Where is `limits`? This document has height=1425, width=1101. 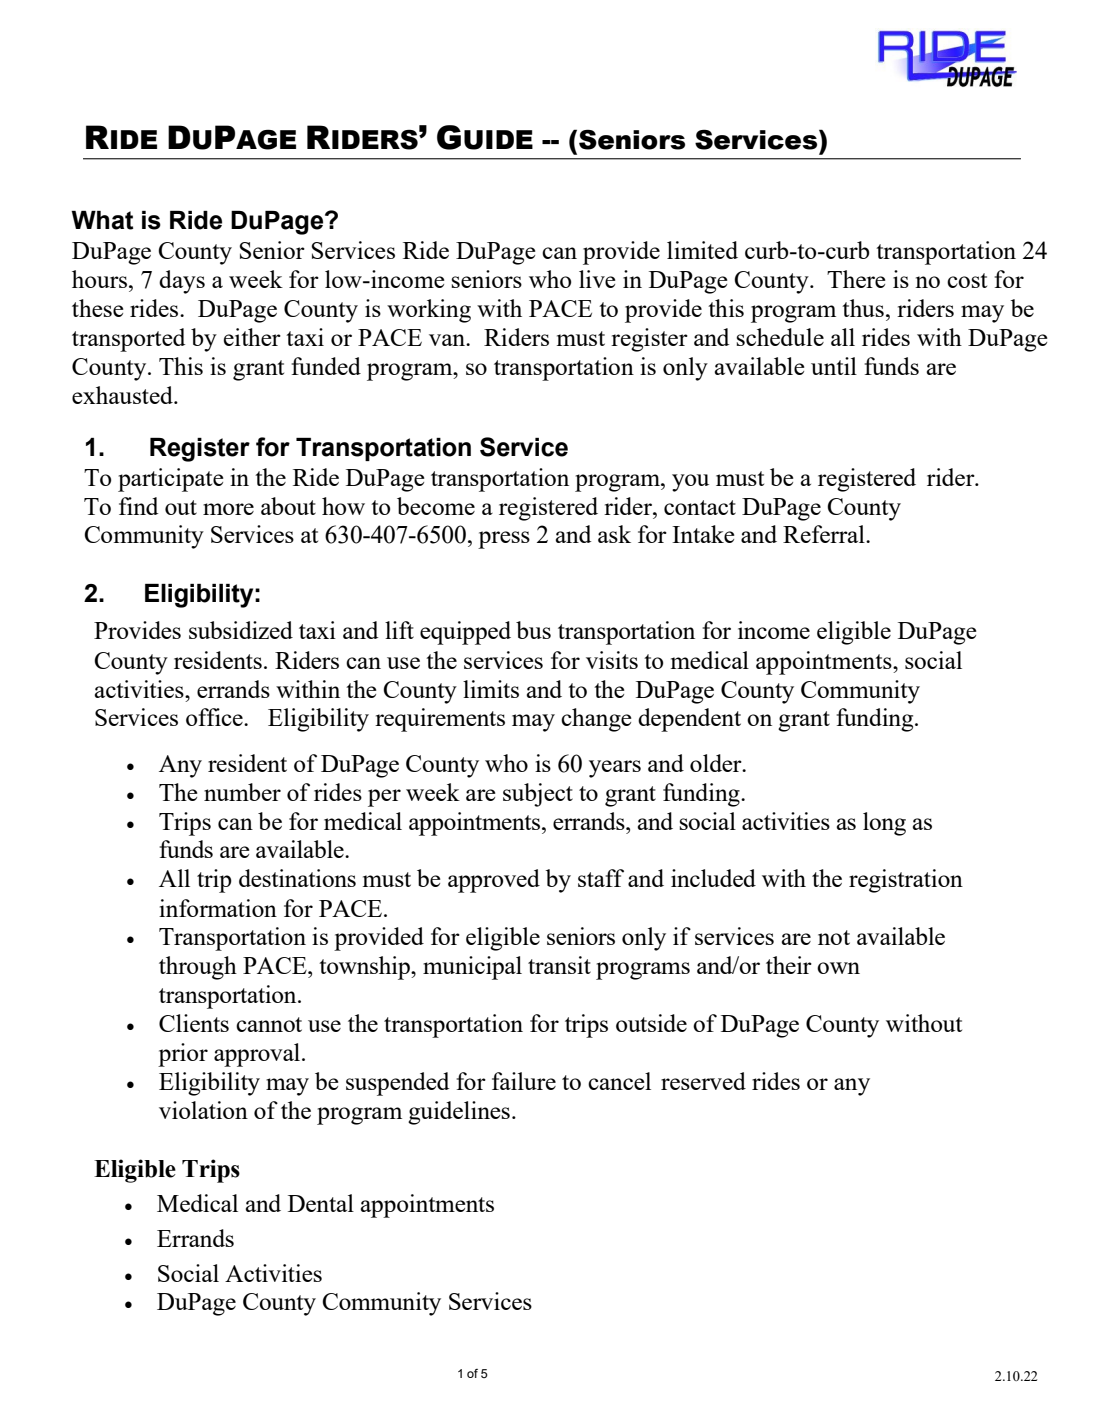 limits is located at coordinates (491, 689).
